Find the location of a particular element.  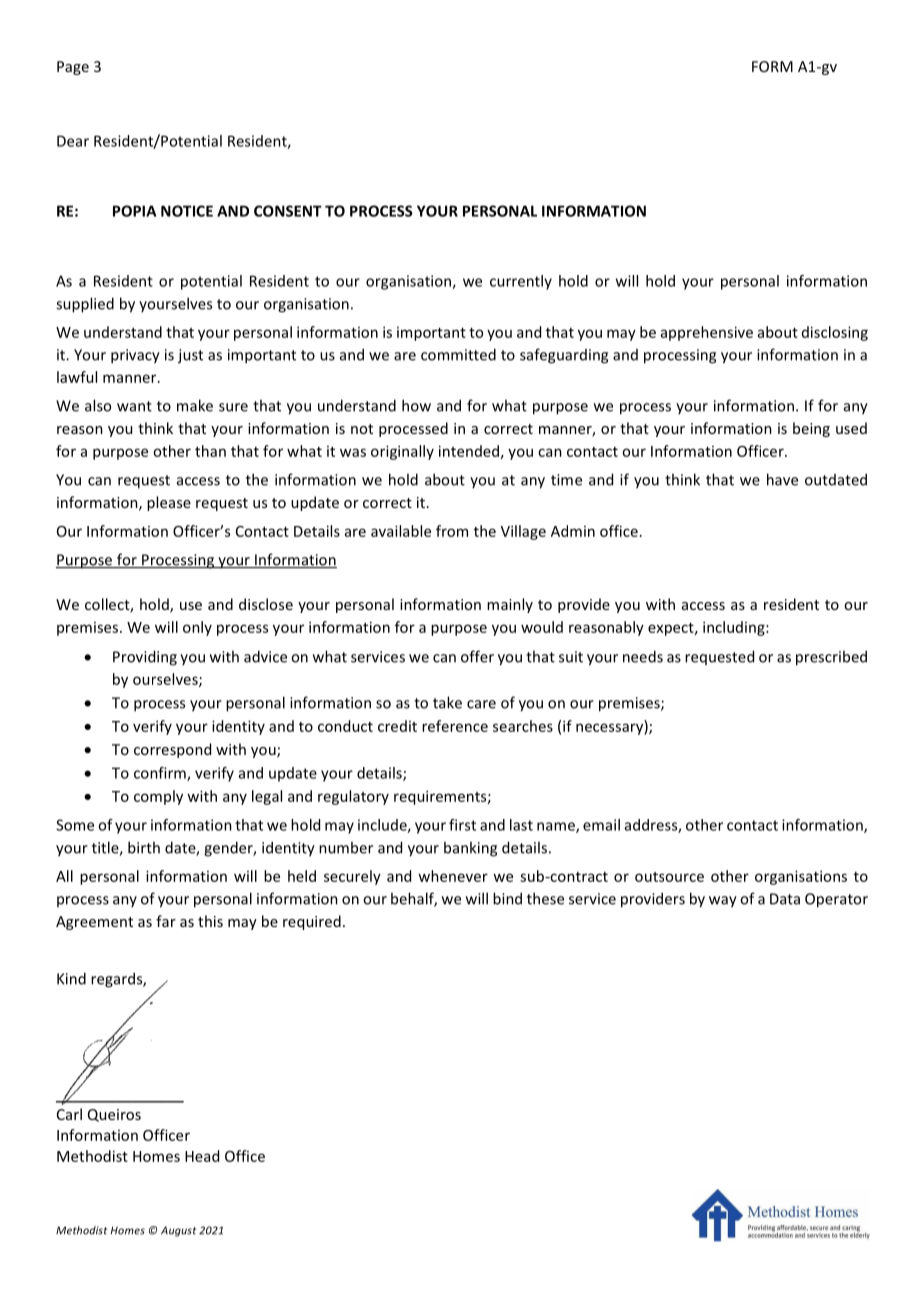

Page is located at coordinates (73, 68).
